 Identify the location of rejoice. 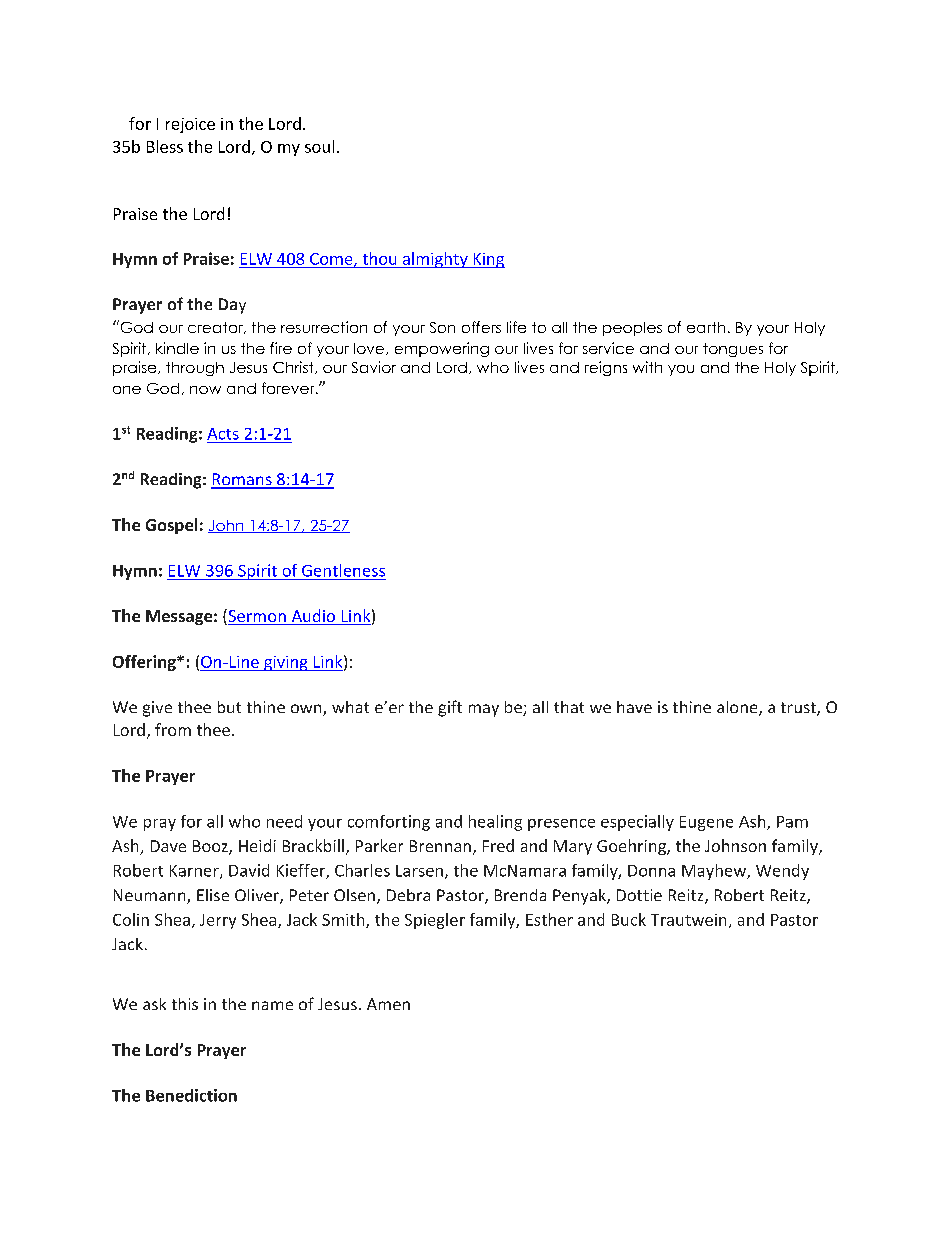
(190, 125).
